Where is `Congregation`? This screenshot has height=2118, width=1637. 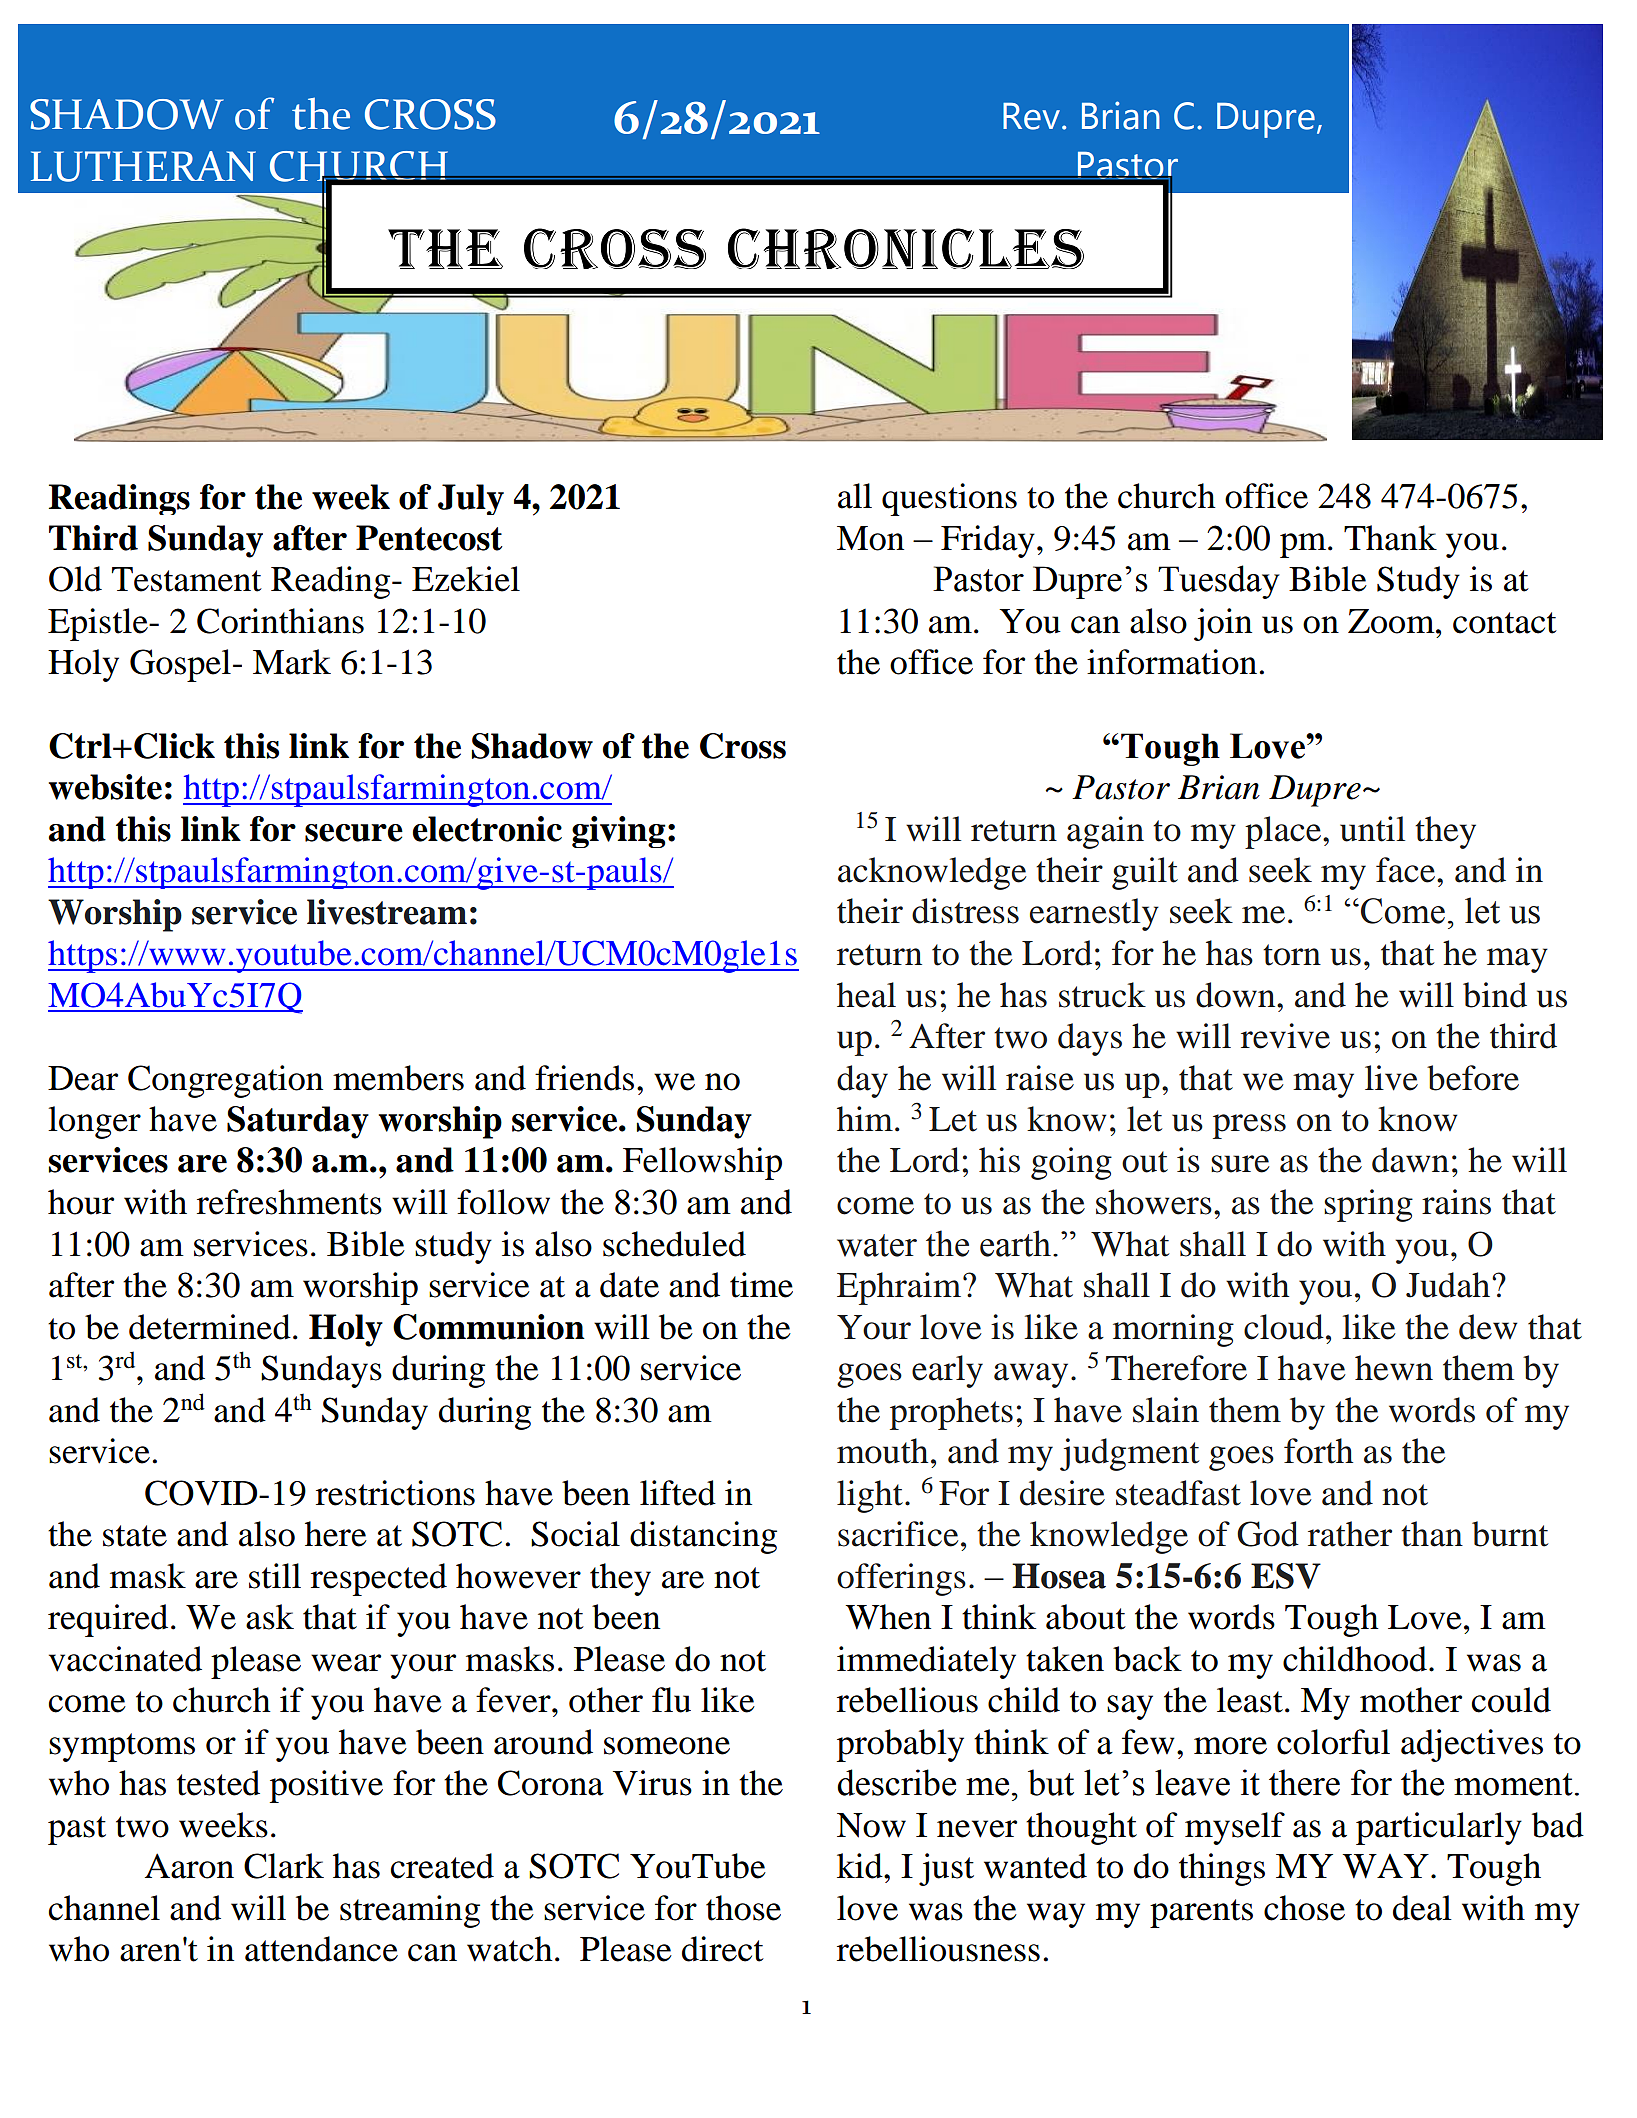
Congregation is located at coordinates (225, 1081).
